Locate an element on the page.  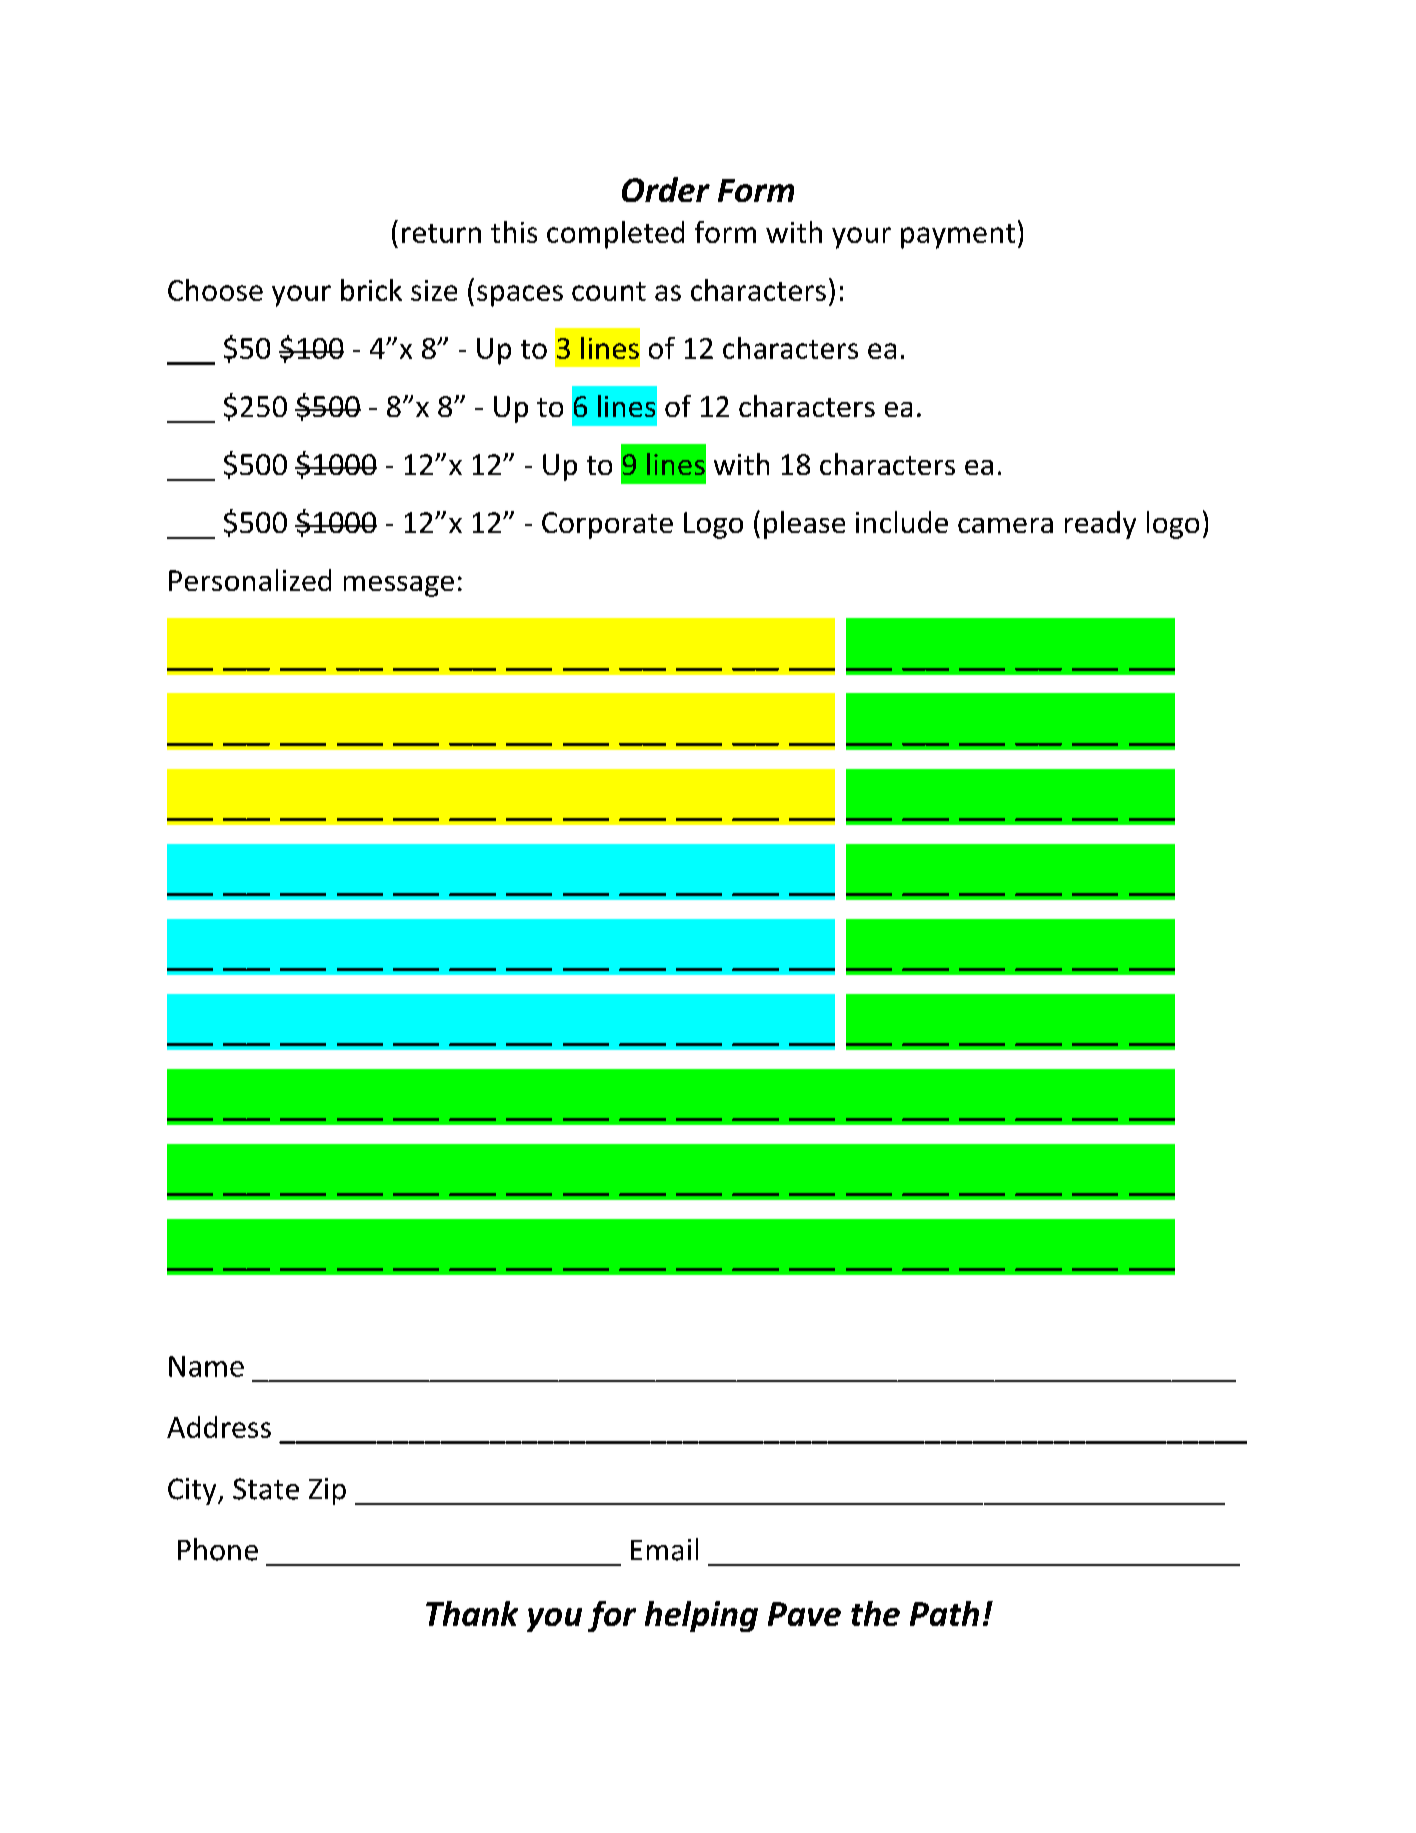
brick is located at coordinates (371, 290).
